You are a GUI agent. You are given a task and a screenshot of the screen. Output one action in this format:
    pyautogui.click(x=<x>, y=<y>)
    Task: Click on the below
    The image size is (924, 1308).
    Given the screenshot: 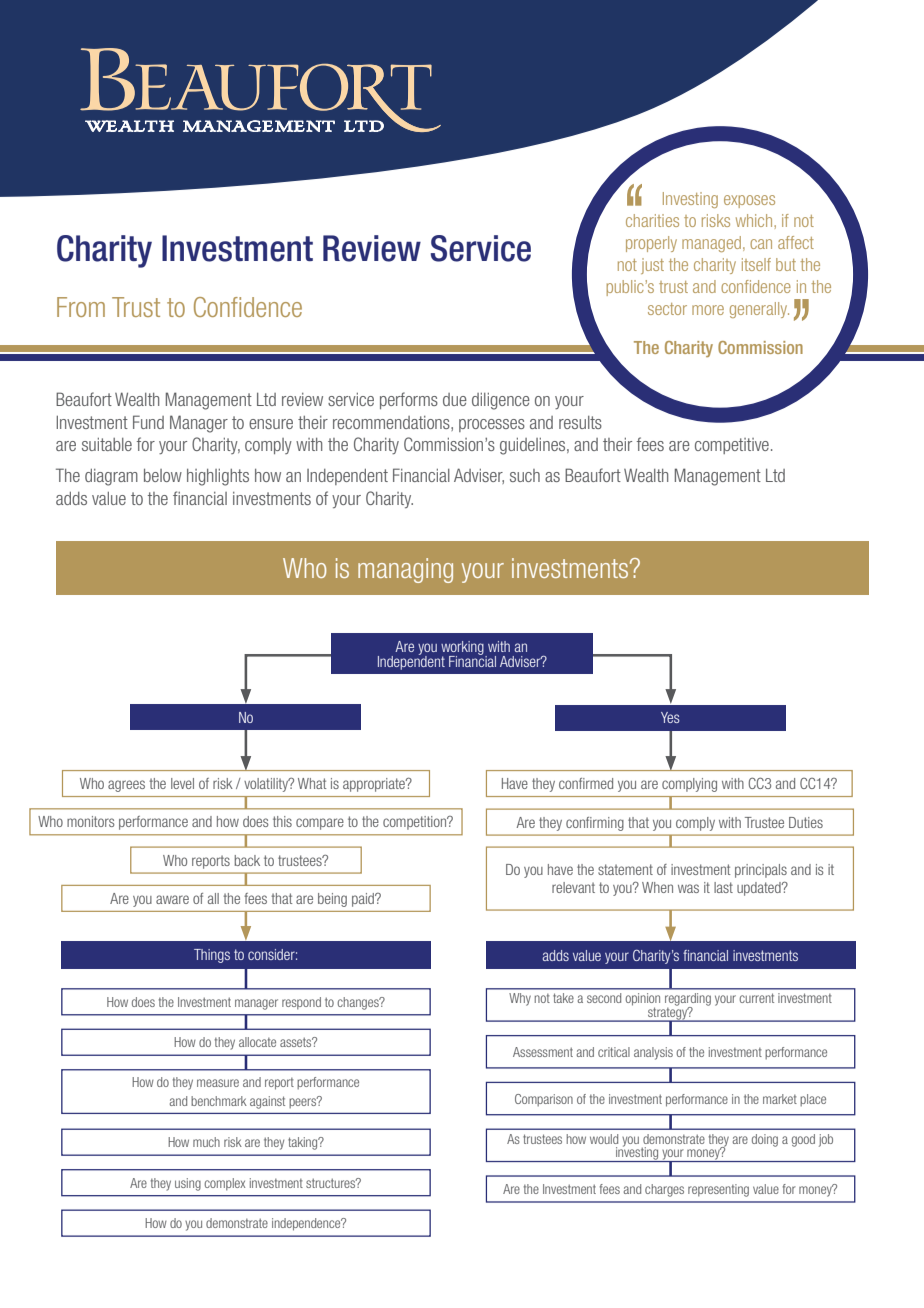 What is the action you would take?
    pyautogui.click(x=163, y=475)
